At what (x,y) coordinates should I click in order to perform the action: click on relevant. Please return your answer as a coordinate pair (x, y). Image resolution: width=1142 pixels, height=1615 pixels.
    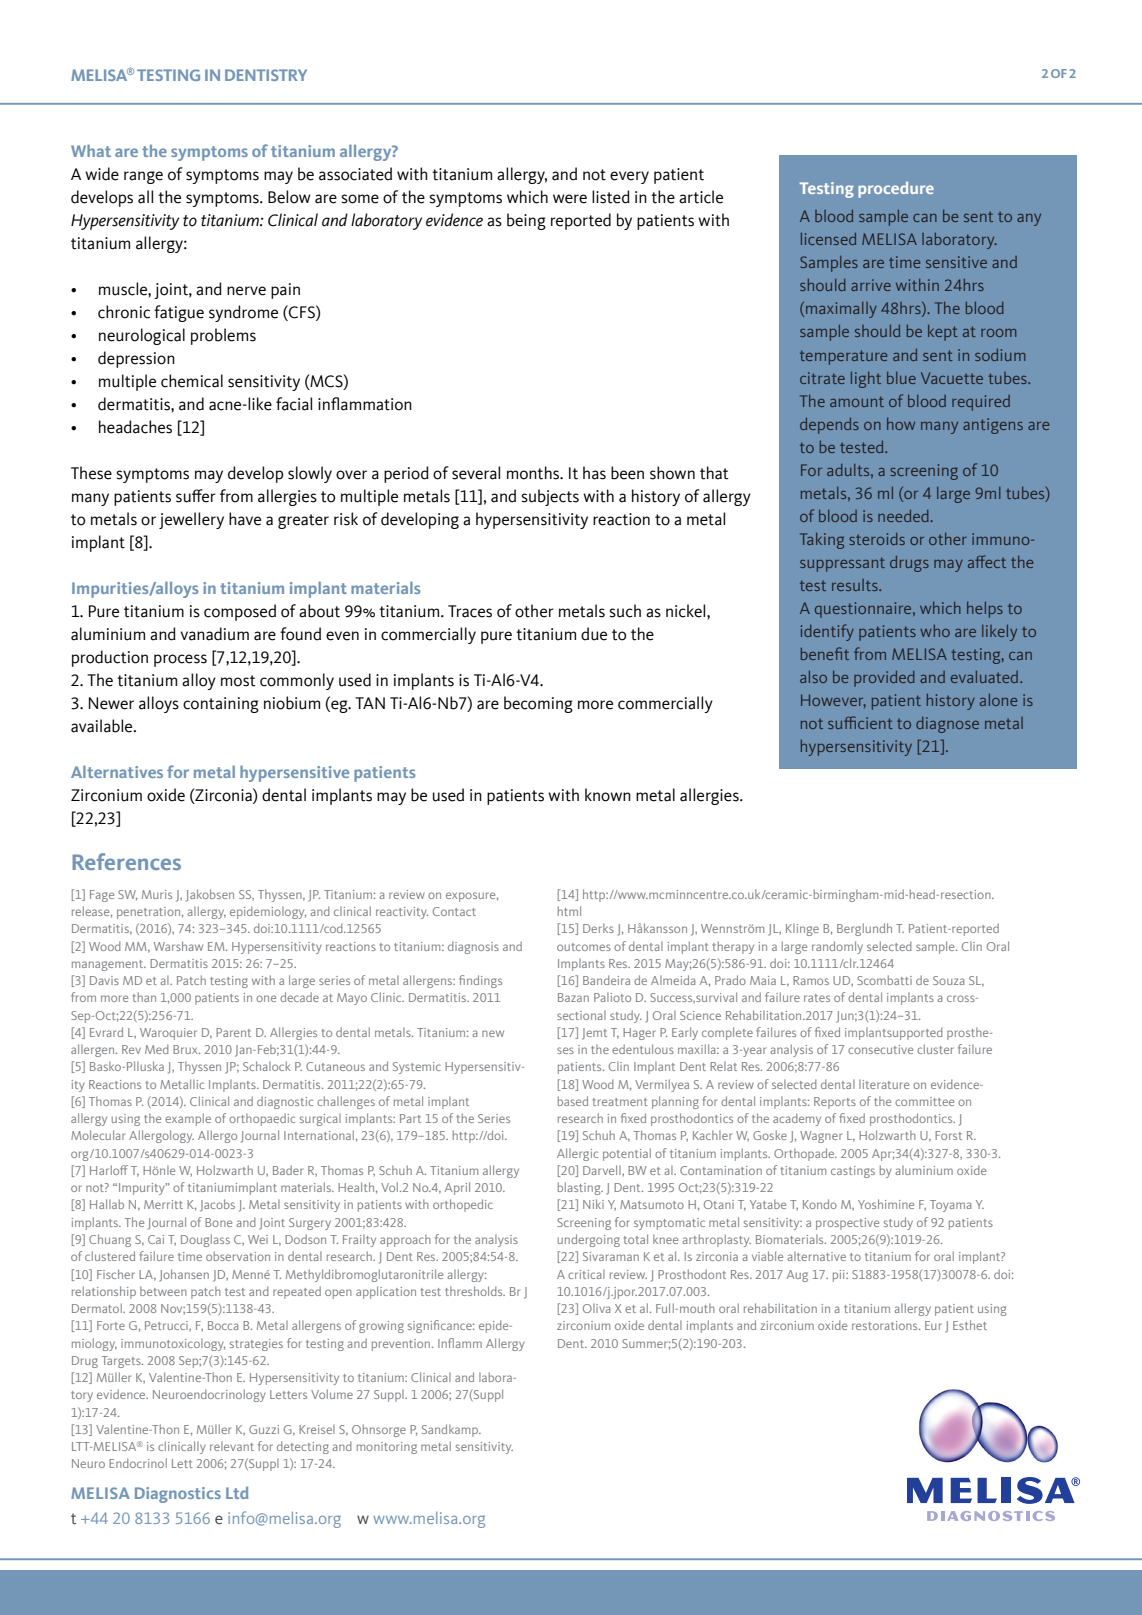
    Looking at the image, I should click on (232, 1446).
